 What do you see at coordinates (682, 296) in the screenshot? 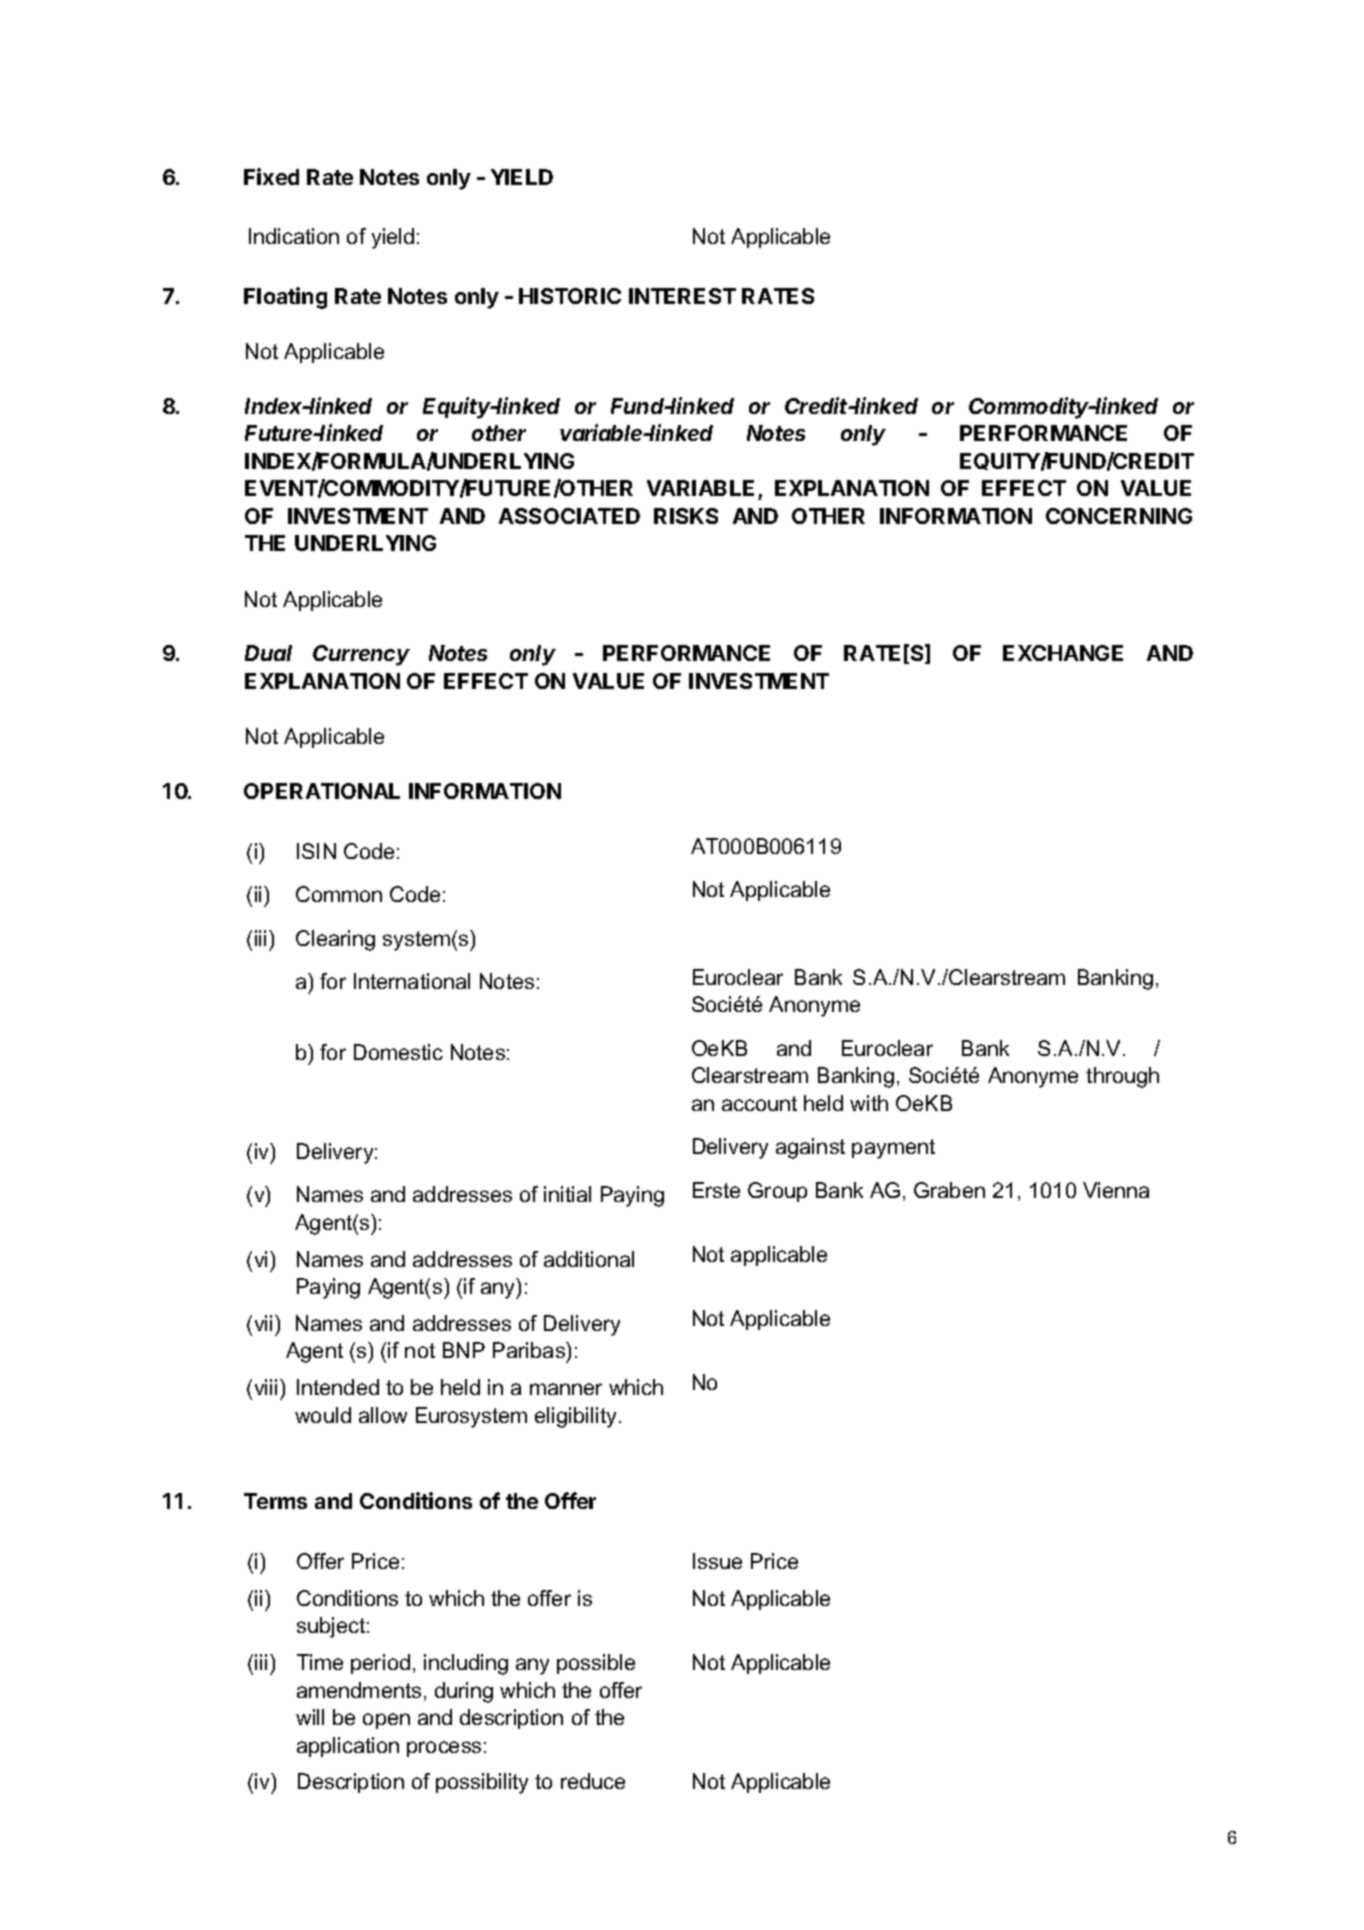
I see `INTEREST` at bounding box center [682, 296].
